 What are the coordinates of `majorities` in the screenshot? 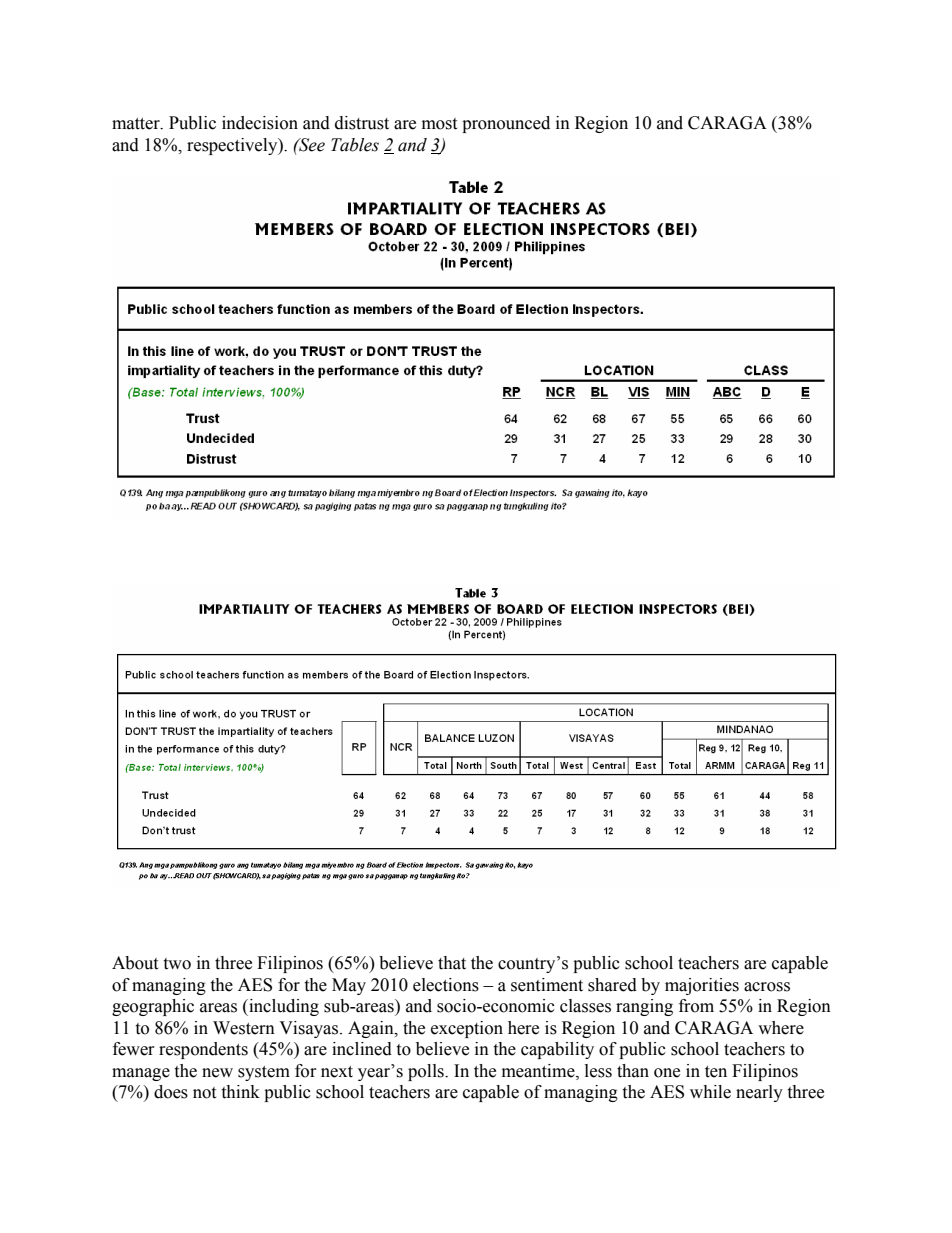 It's located at (702, 986).
